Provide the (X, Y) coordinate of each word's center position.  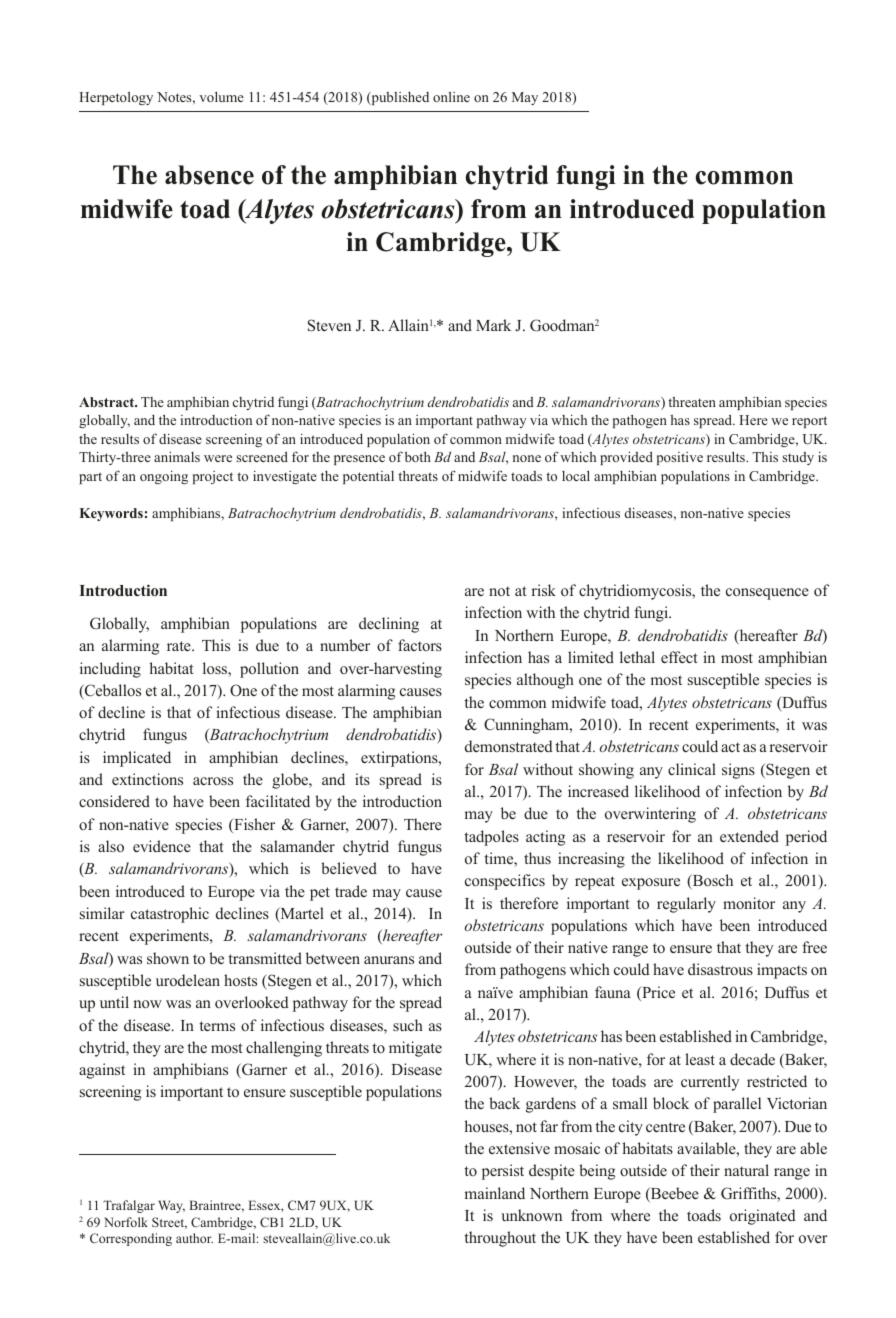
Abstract (108, 402)
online (451, 96)
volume (221, 96)
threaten (692, 402)
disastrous (720, 969)
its (362, 779)
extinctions (147, 779)
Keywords (111, 514)
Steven (329, 325)
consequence (767, 594)
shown (168, 958)
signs (738, 771)
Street (169, 1223)
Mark (493, 325)
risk (543, 590)
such (408, 1025)
